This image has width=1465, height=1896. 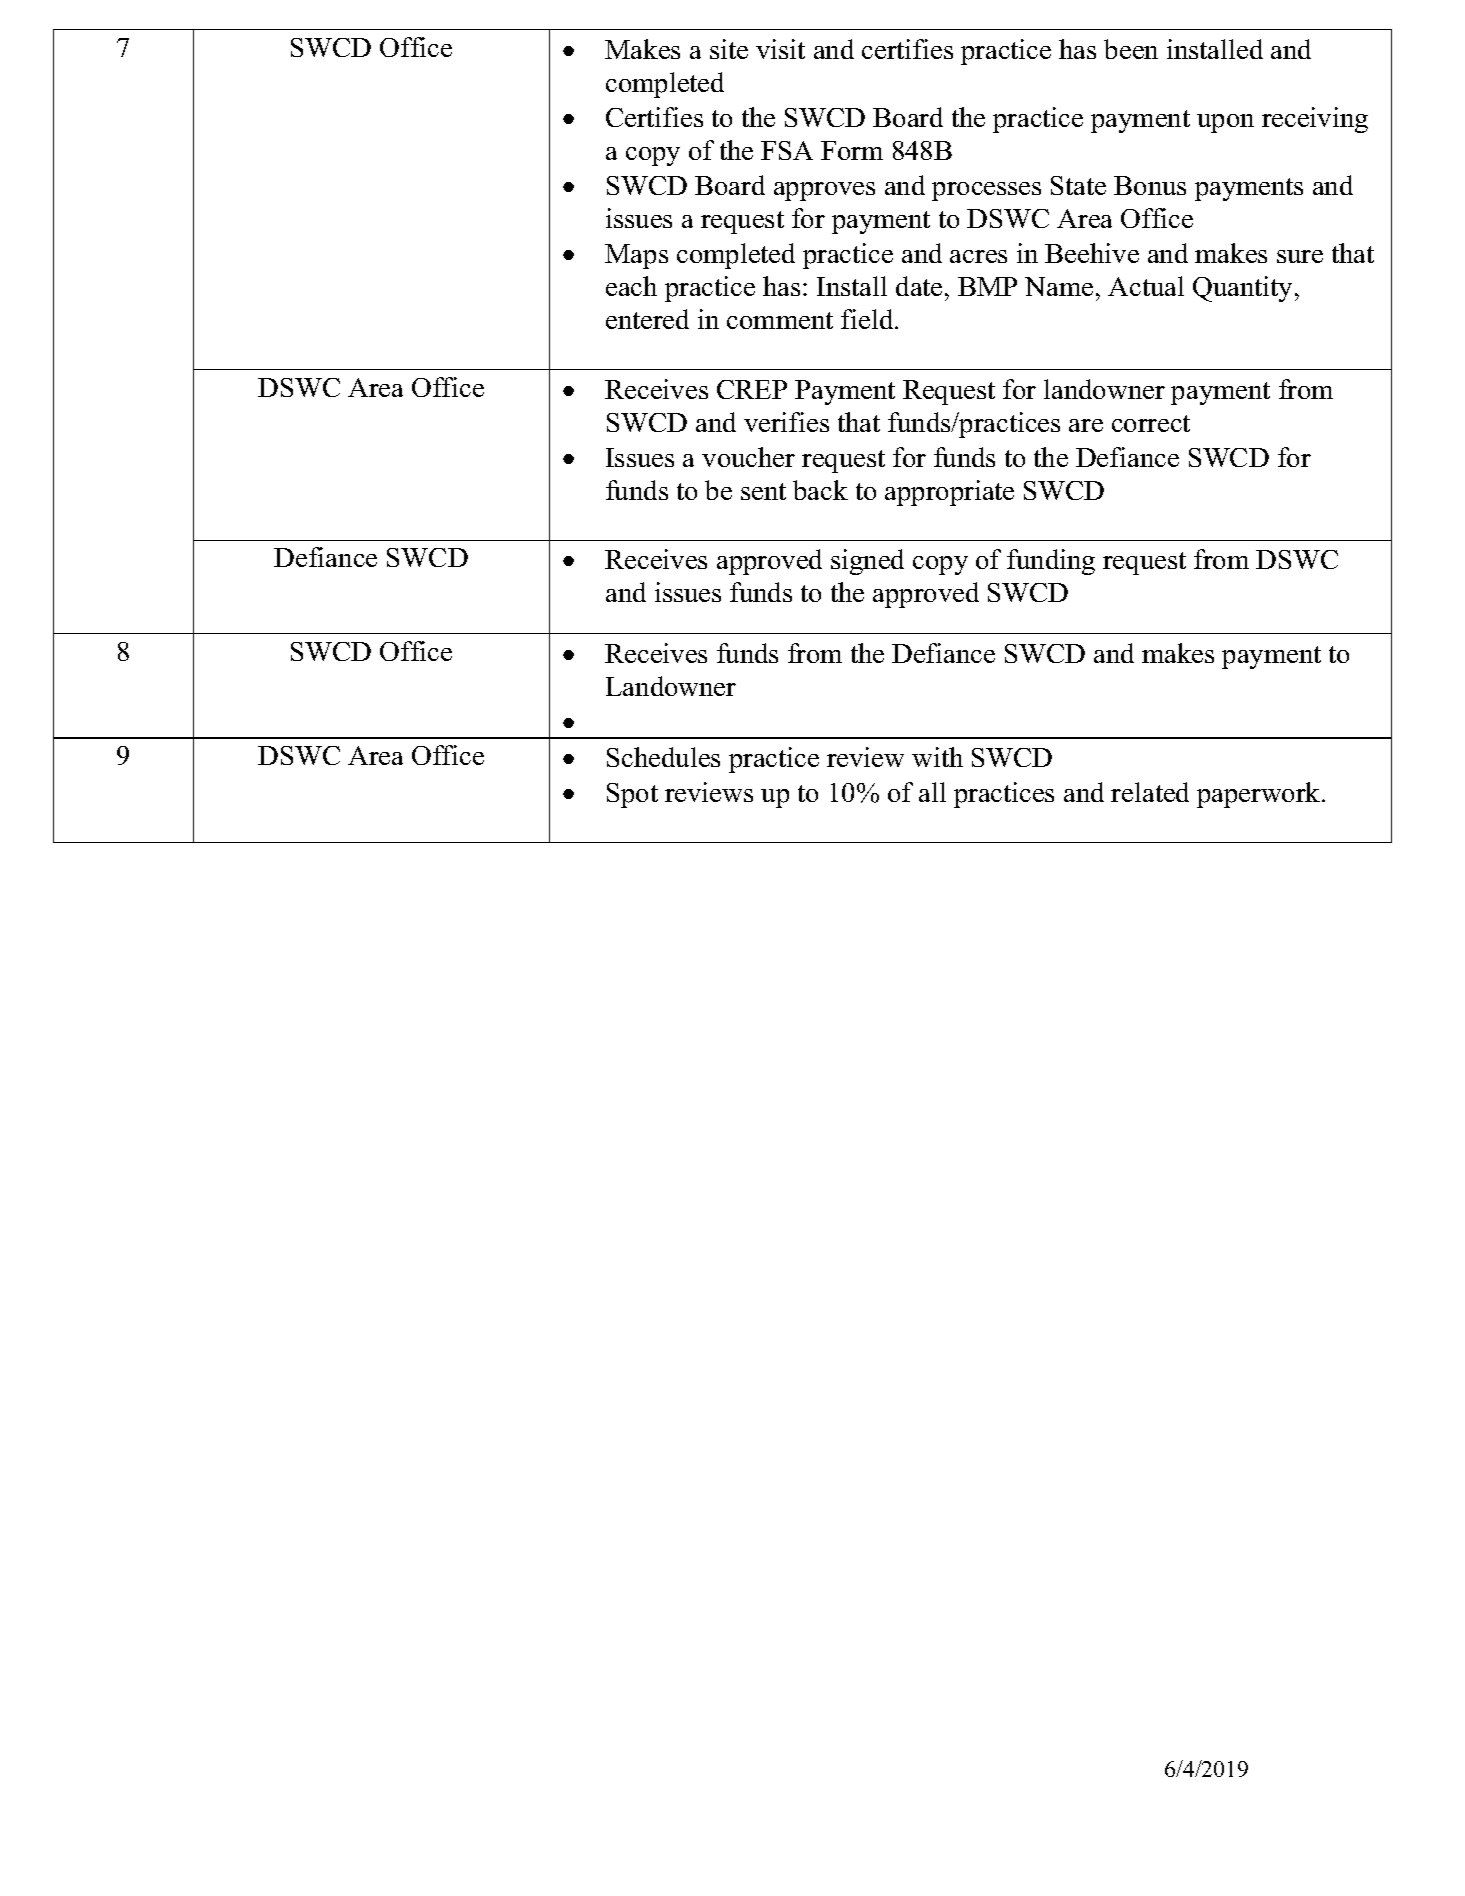 What do you see at coordinates (1225, 123) in the image?
I see `upon` at bounding box center [1225, 123].
